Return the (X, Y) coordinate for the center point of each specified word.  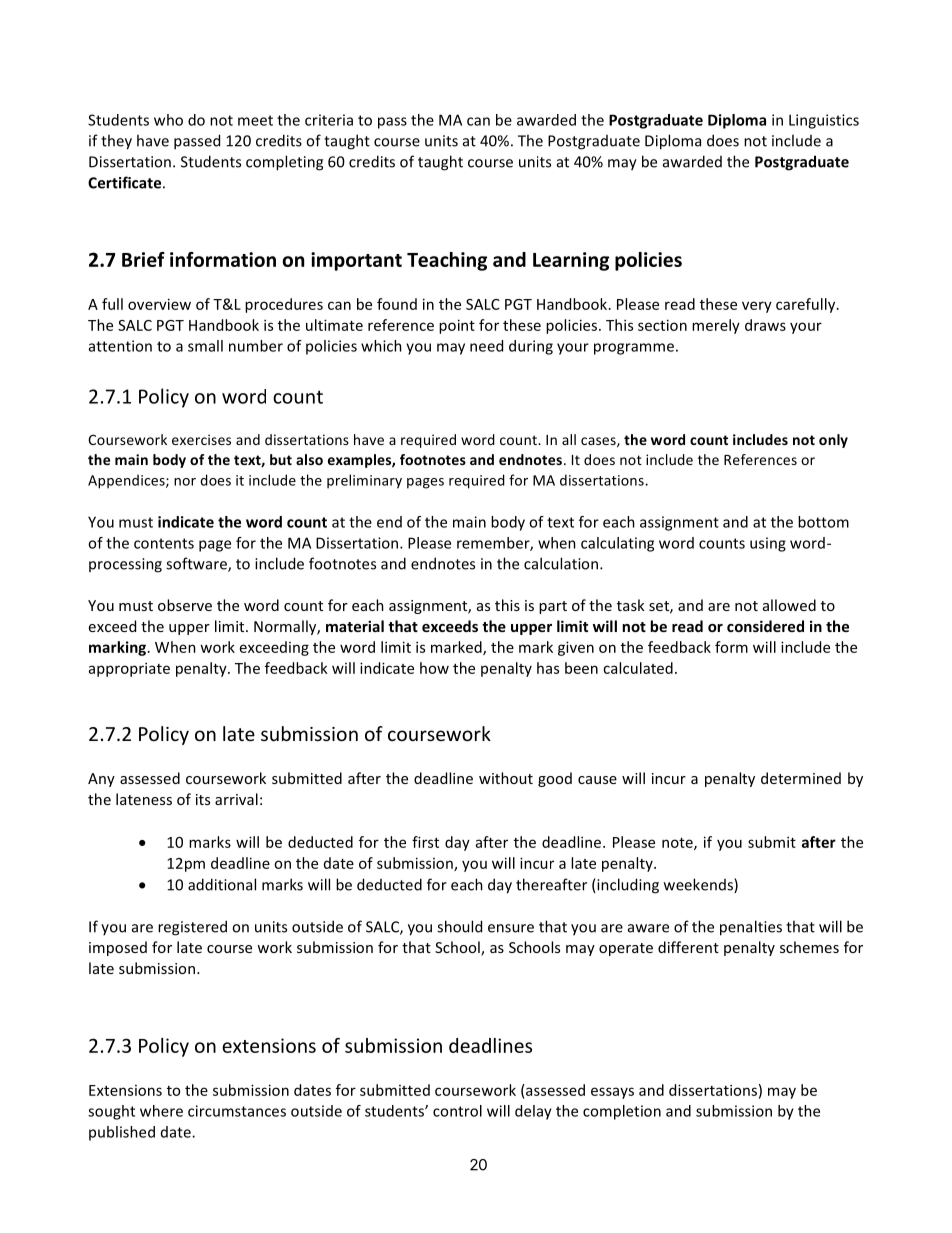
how (434, 668)
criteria (329, 120)
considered (765, 626)
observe (185, 605)
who (168, 120)
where (161, 1111)
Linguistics (824, 121)
